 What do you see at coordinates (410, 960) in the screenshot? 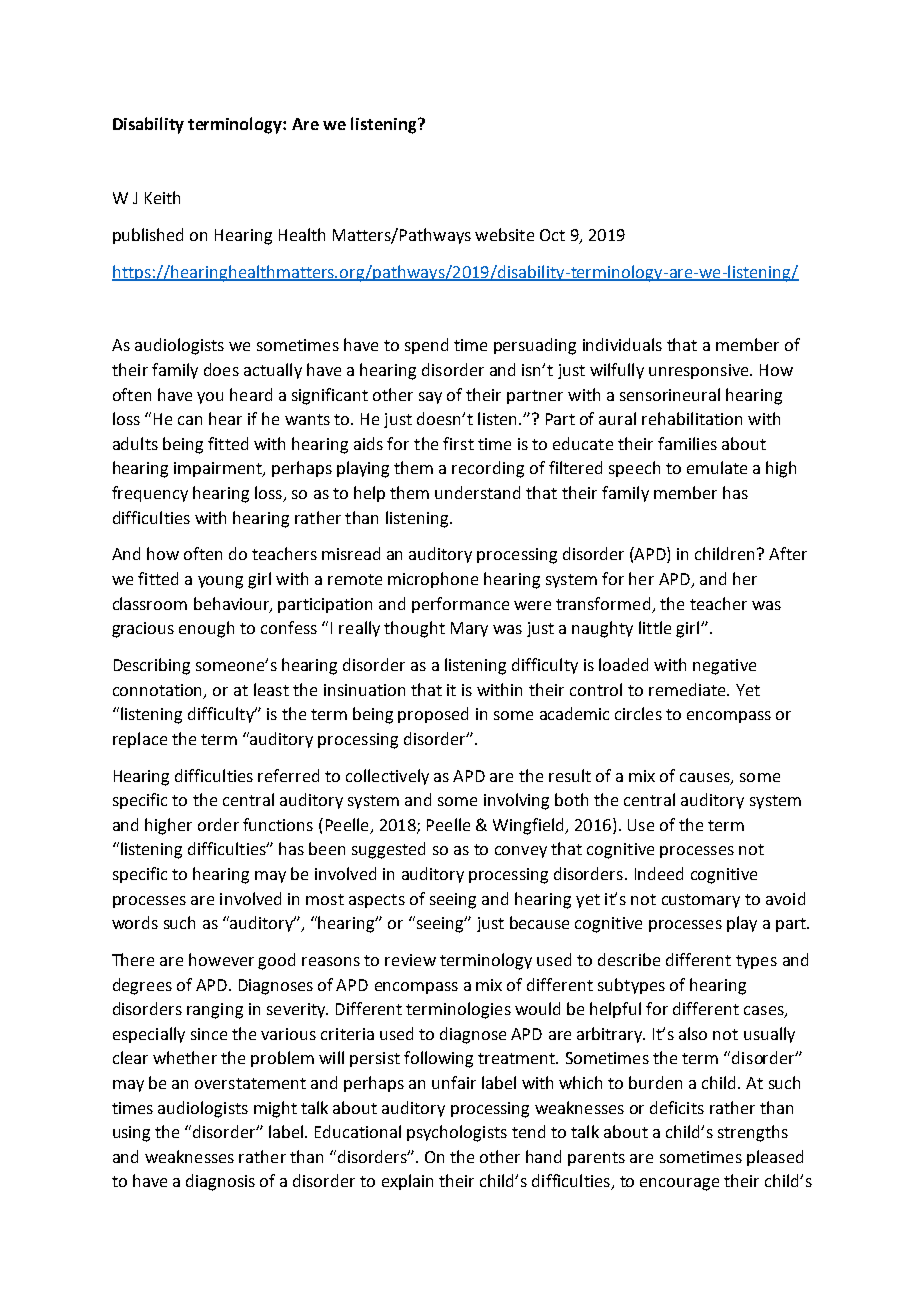
I see `review` at bounding box center [410, 960].
